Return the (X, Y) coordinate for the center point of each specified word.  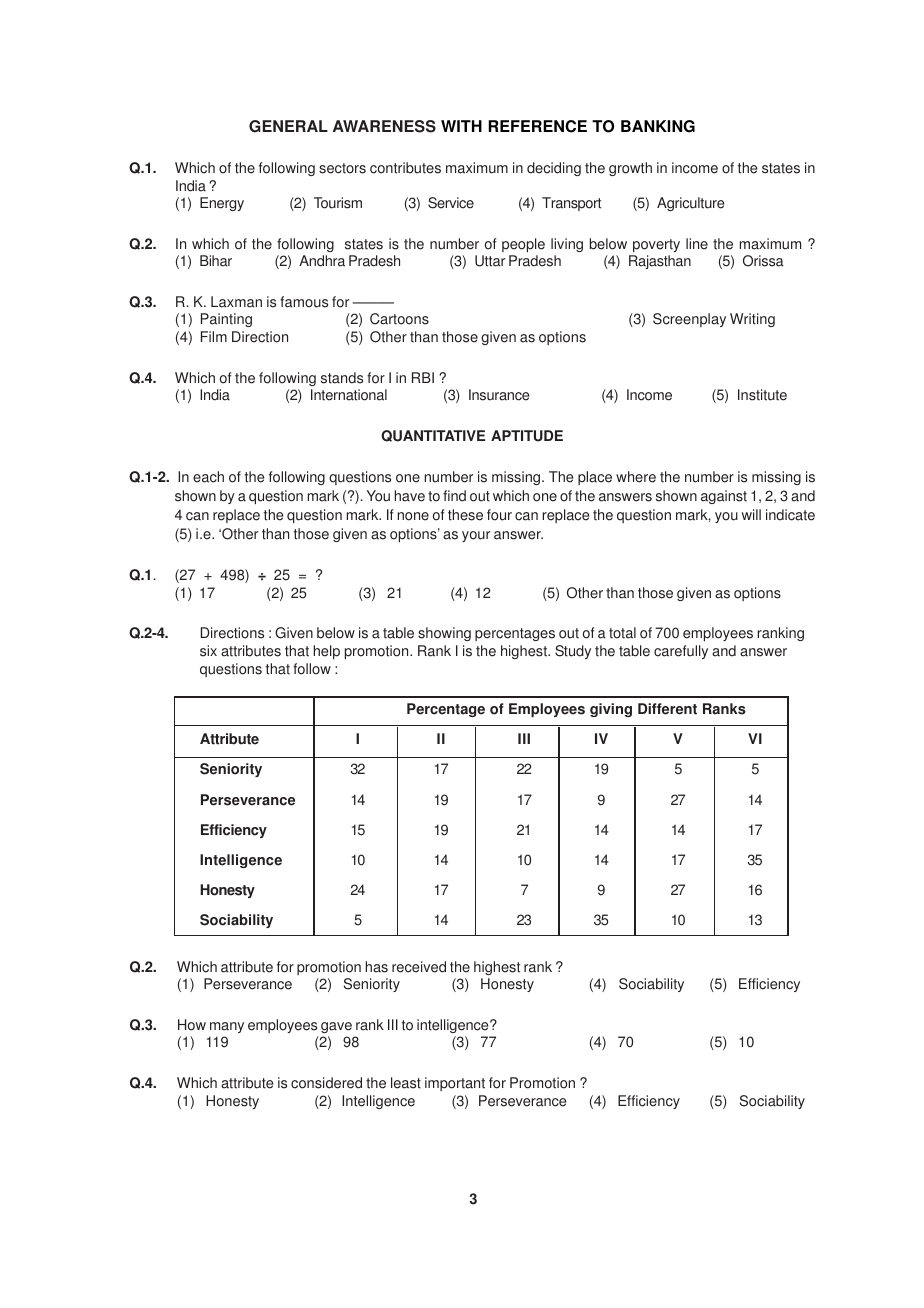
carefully (681, 652)
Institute (762, 395)
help (327, 652)
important (455, 1084)
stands (342, 378)
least (406, 1083)
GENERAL (288, 126)
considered (326, 1083)
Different (667, 709)
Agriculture (690, 204)
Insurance (499, 395)
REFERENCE (537, 126)
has (377, 967)
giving (611, 710)
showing (444, 634)
